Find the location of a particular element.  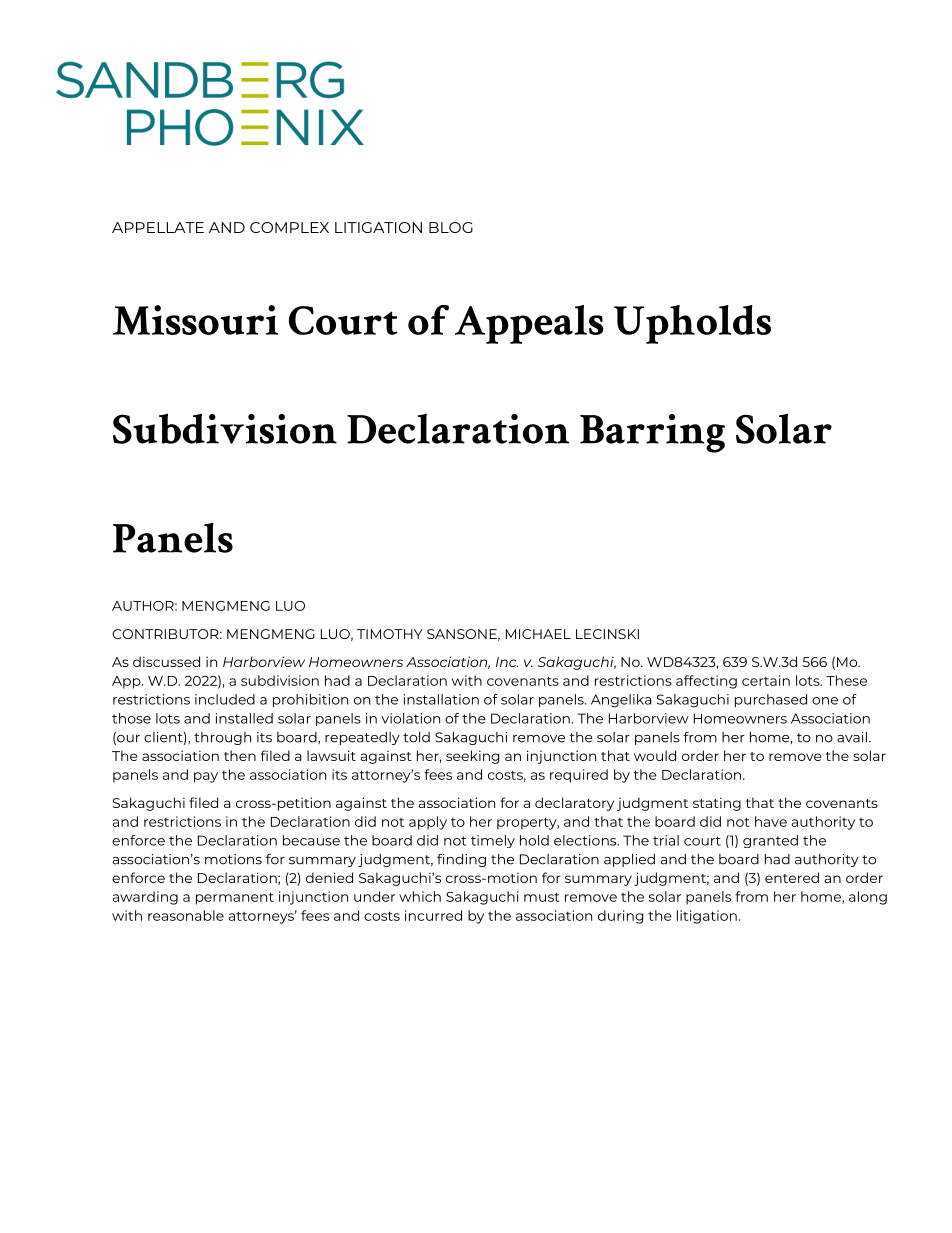

APPELLATE is located at coordinates (158, 227).
